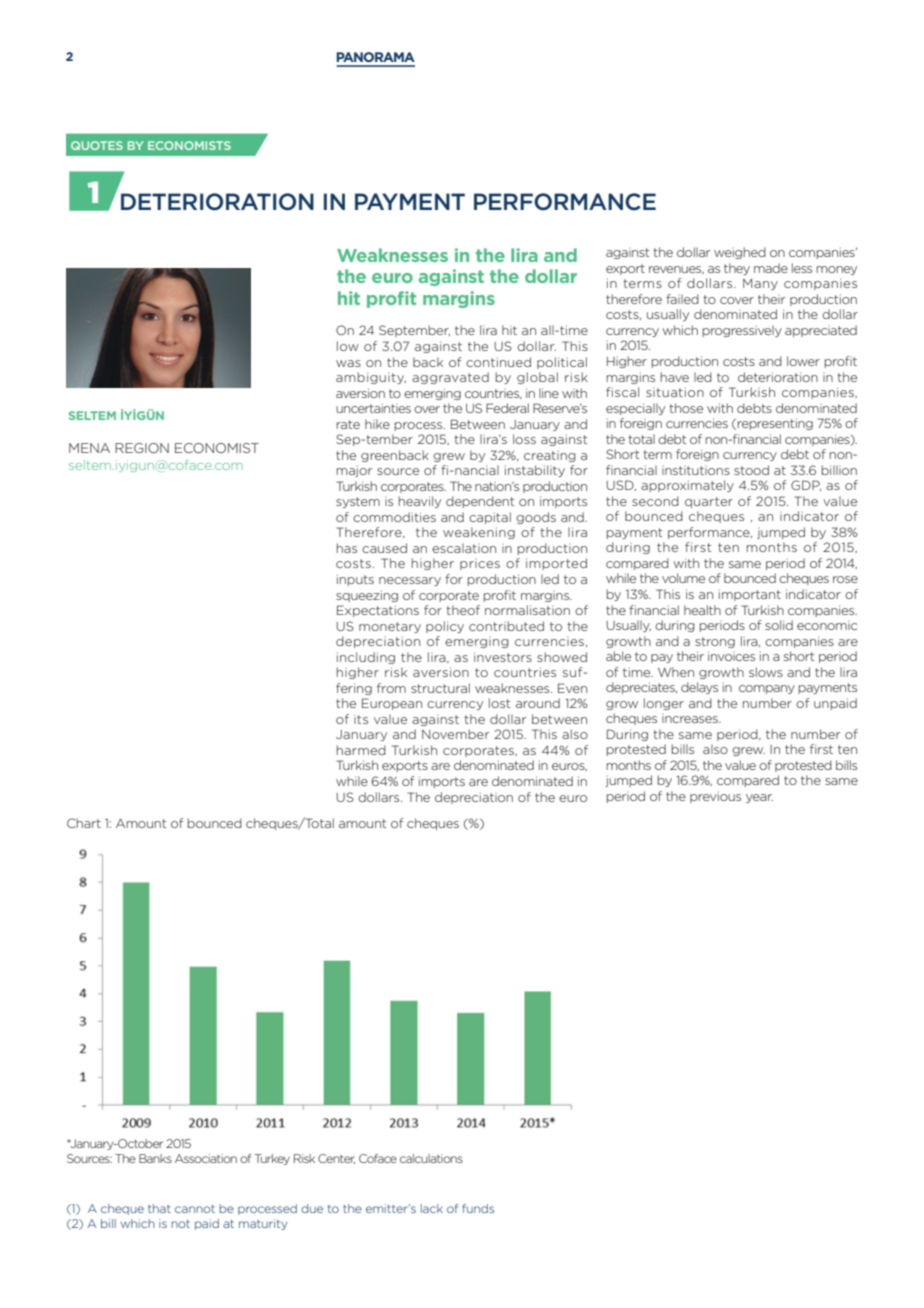 Image resolution: width=924 pixels, height=1308 pixels. Describe the element at coordinates (97, 145) in the image. I see `QUOTES` at that location.
